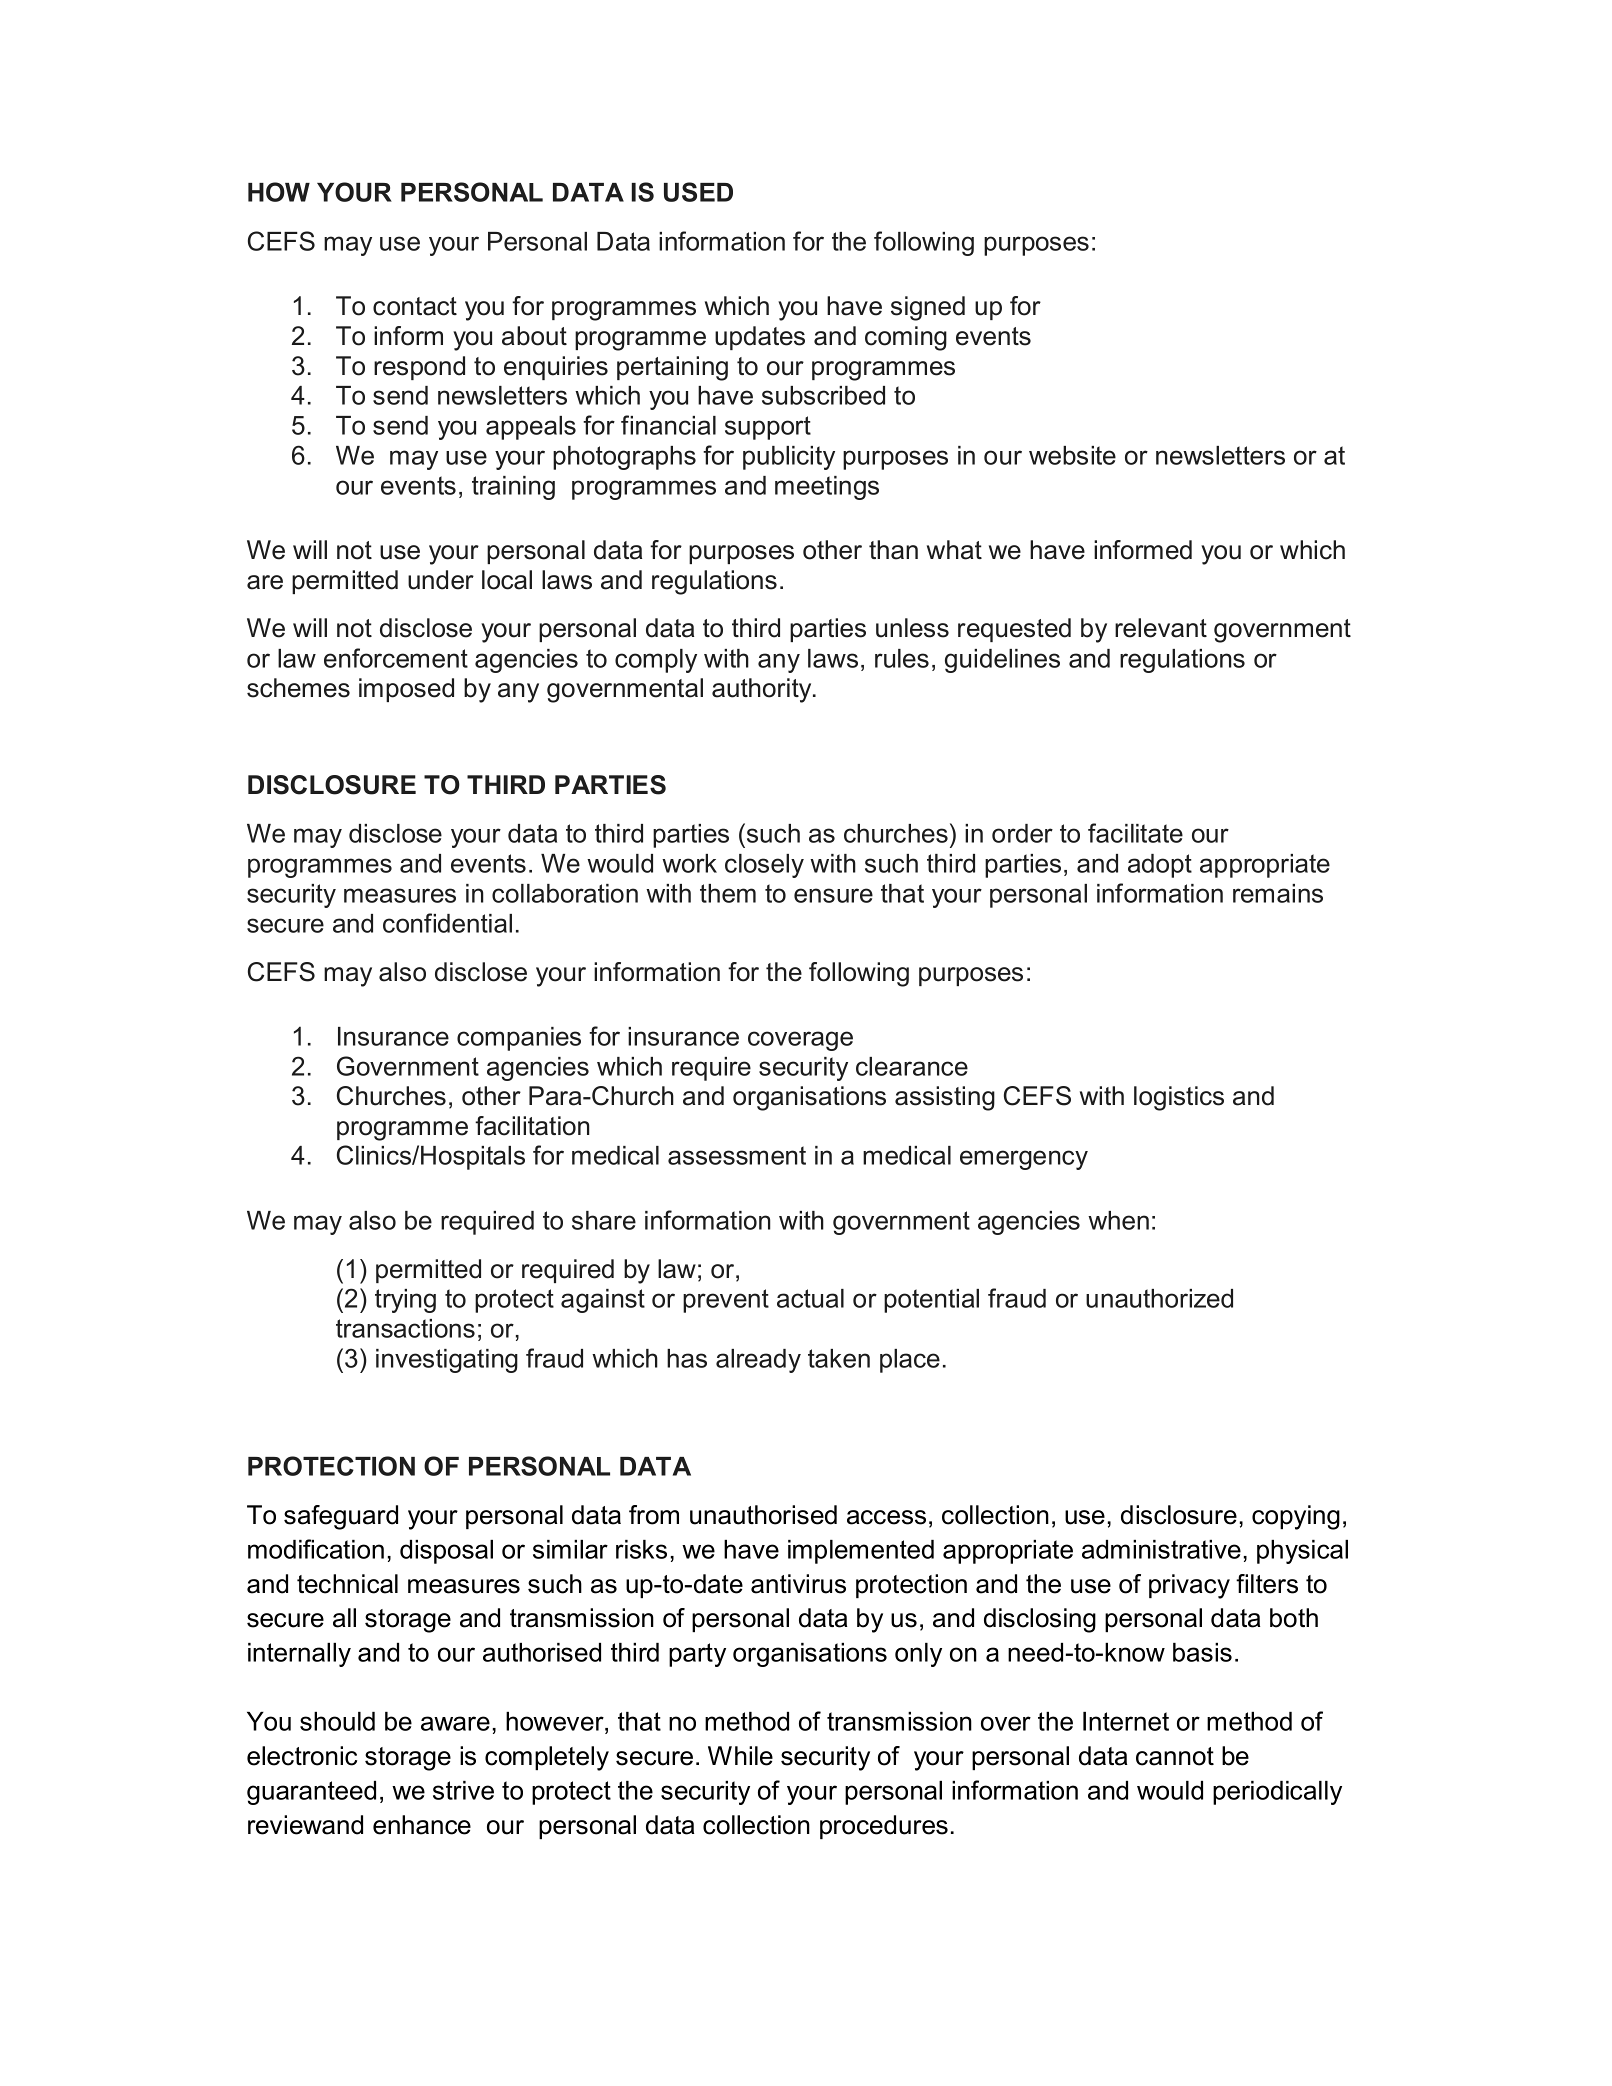 This screenshot has height=2086, width=1612. I want to click on strive, so click(463, 1790).
